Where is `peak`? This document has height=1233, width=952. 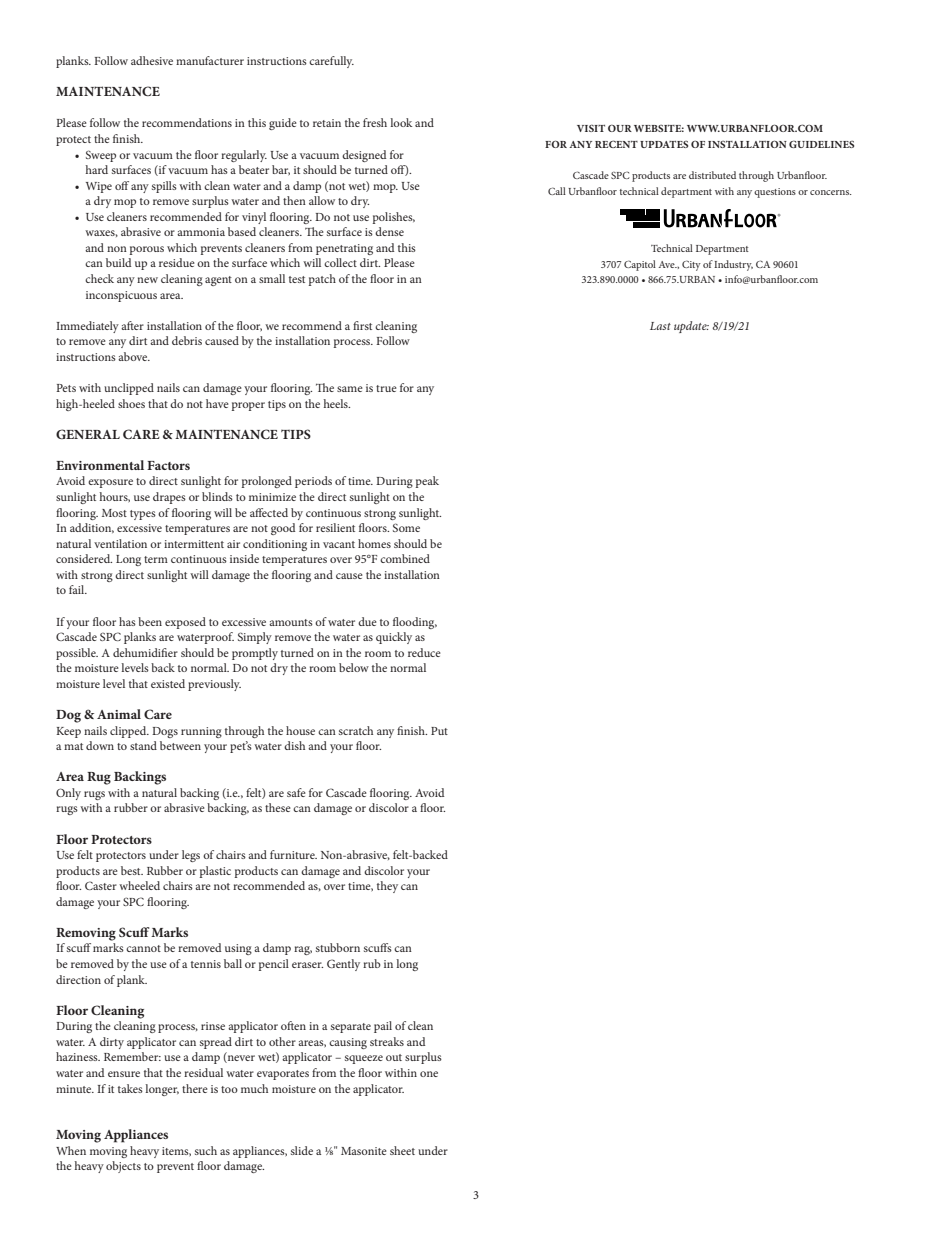
peak is located at coordinates (427, 482).
